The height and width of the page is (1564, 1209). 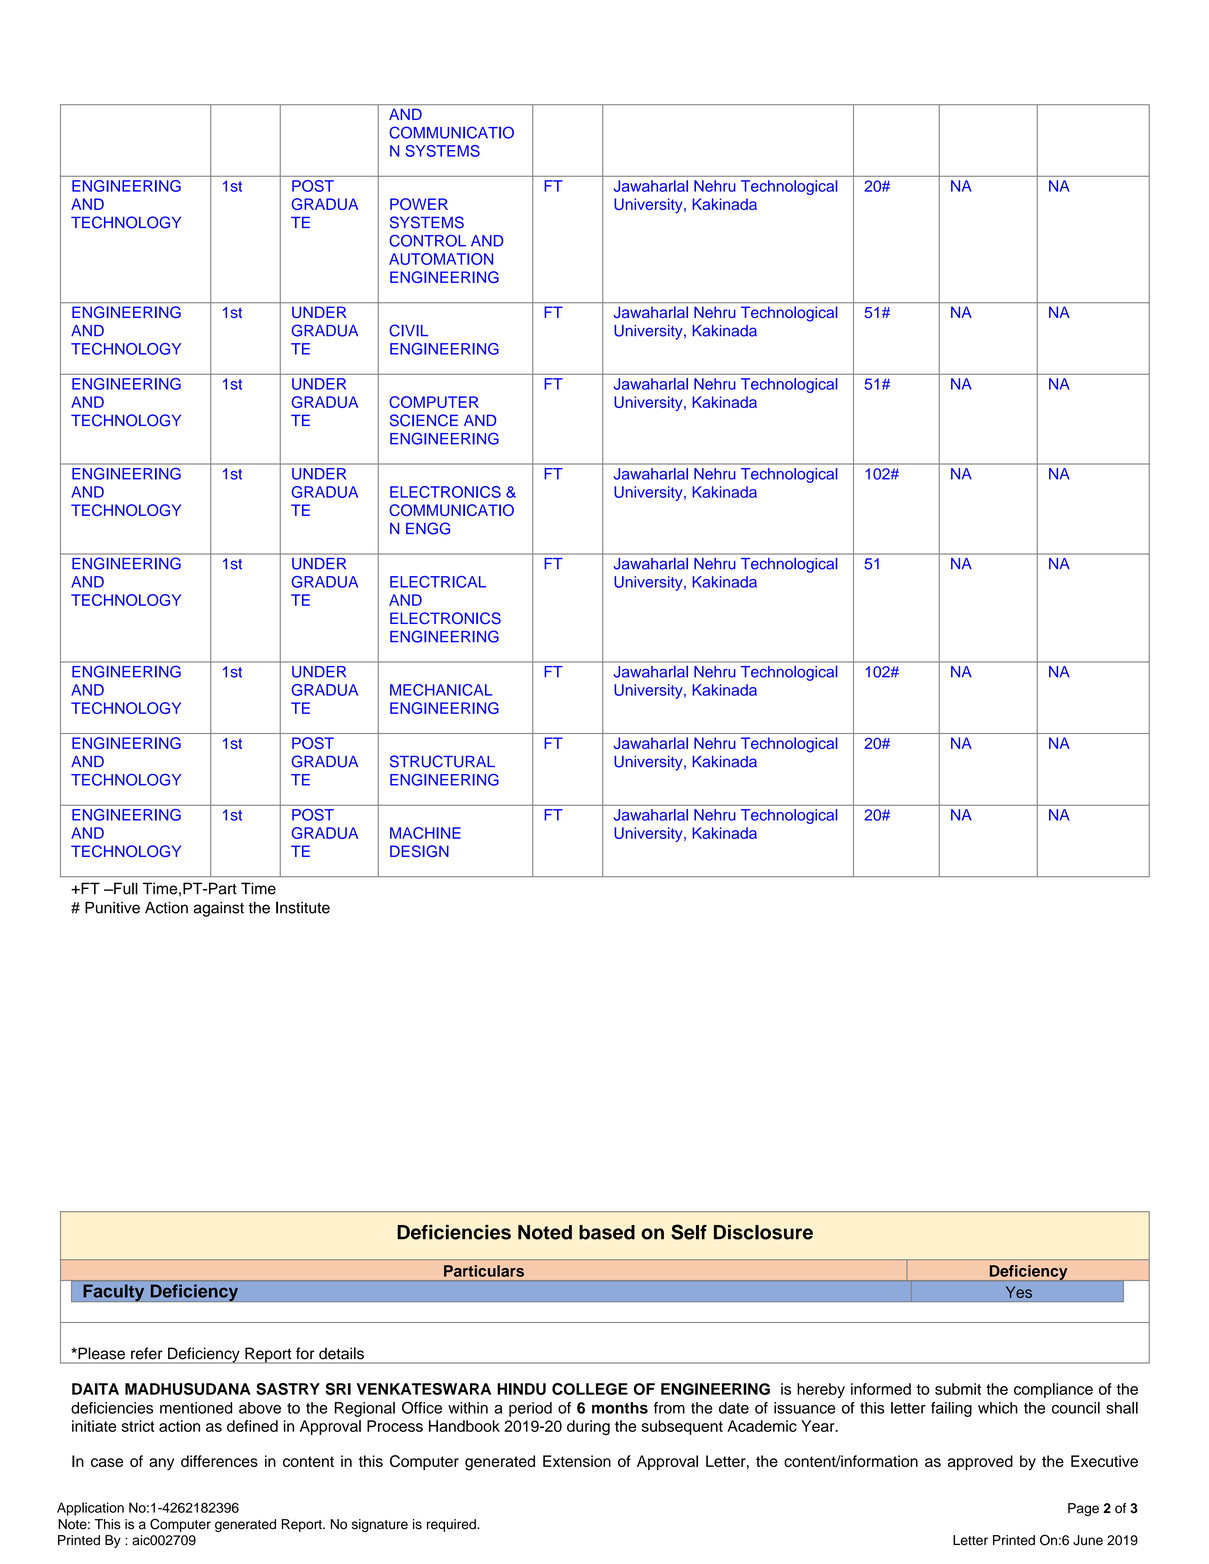 I want to click on against, so click(x=219, y=909).
